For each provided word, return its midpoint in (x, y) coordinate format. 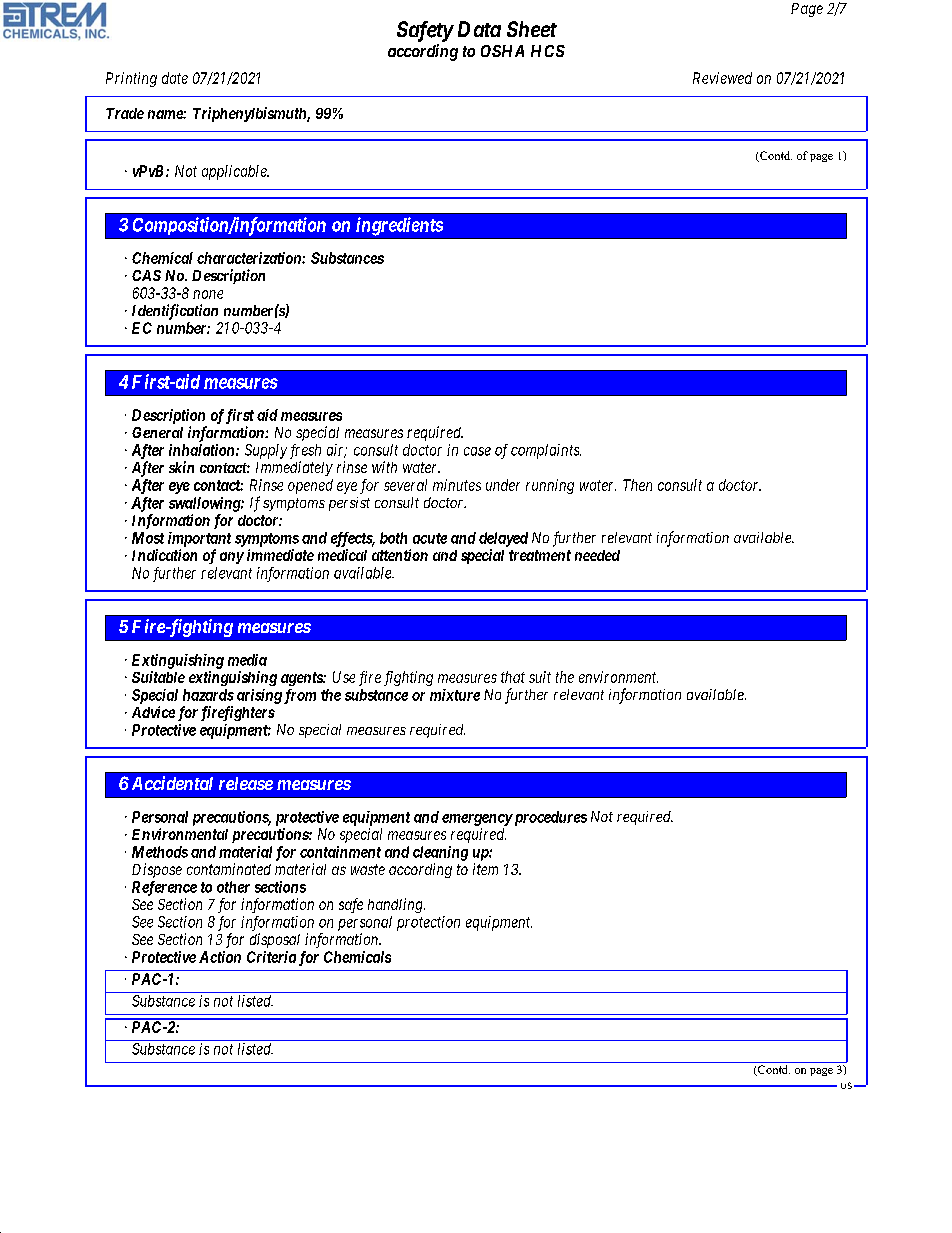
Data (479, 29)
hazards (208, 695)
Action (220, 957)
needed (597, 555)
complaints (546, 451)
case (477, 451)
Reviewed (722, 78)
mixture (455, 695)
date (175, 78)
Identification (175, 312)
